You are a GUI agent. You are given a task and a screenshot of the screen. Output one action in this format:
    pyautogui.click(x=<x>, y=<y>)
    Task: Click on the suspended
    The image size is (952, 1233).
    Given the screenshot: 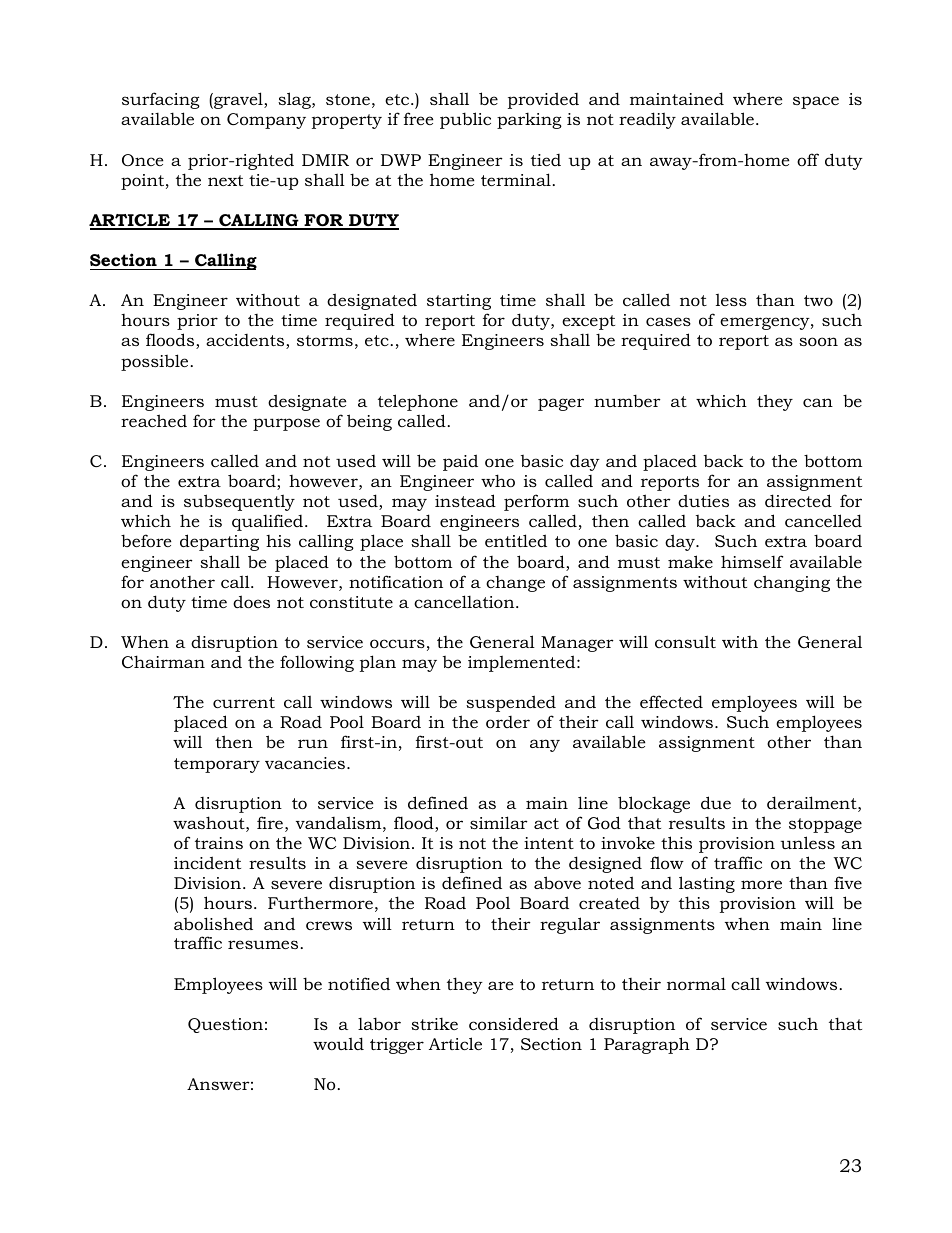 What is the action you would take?
    pyautogui.click(x=511, y=703)
